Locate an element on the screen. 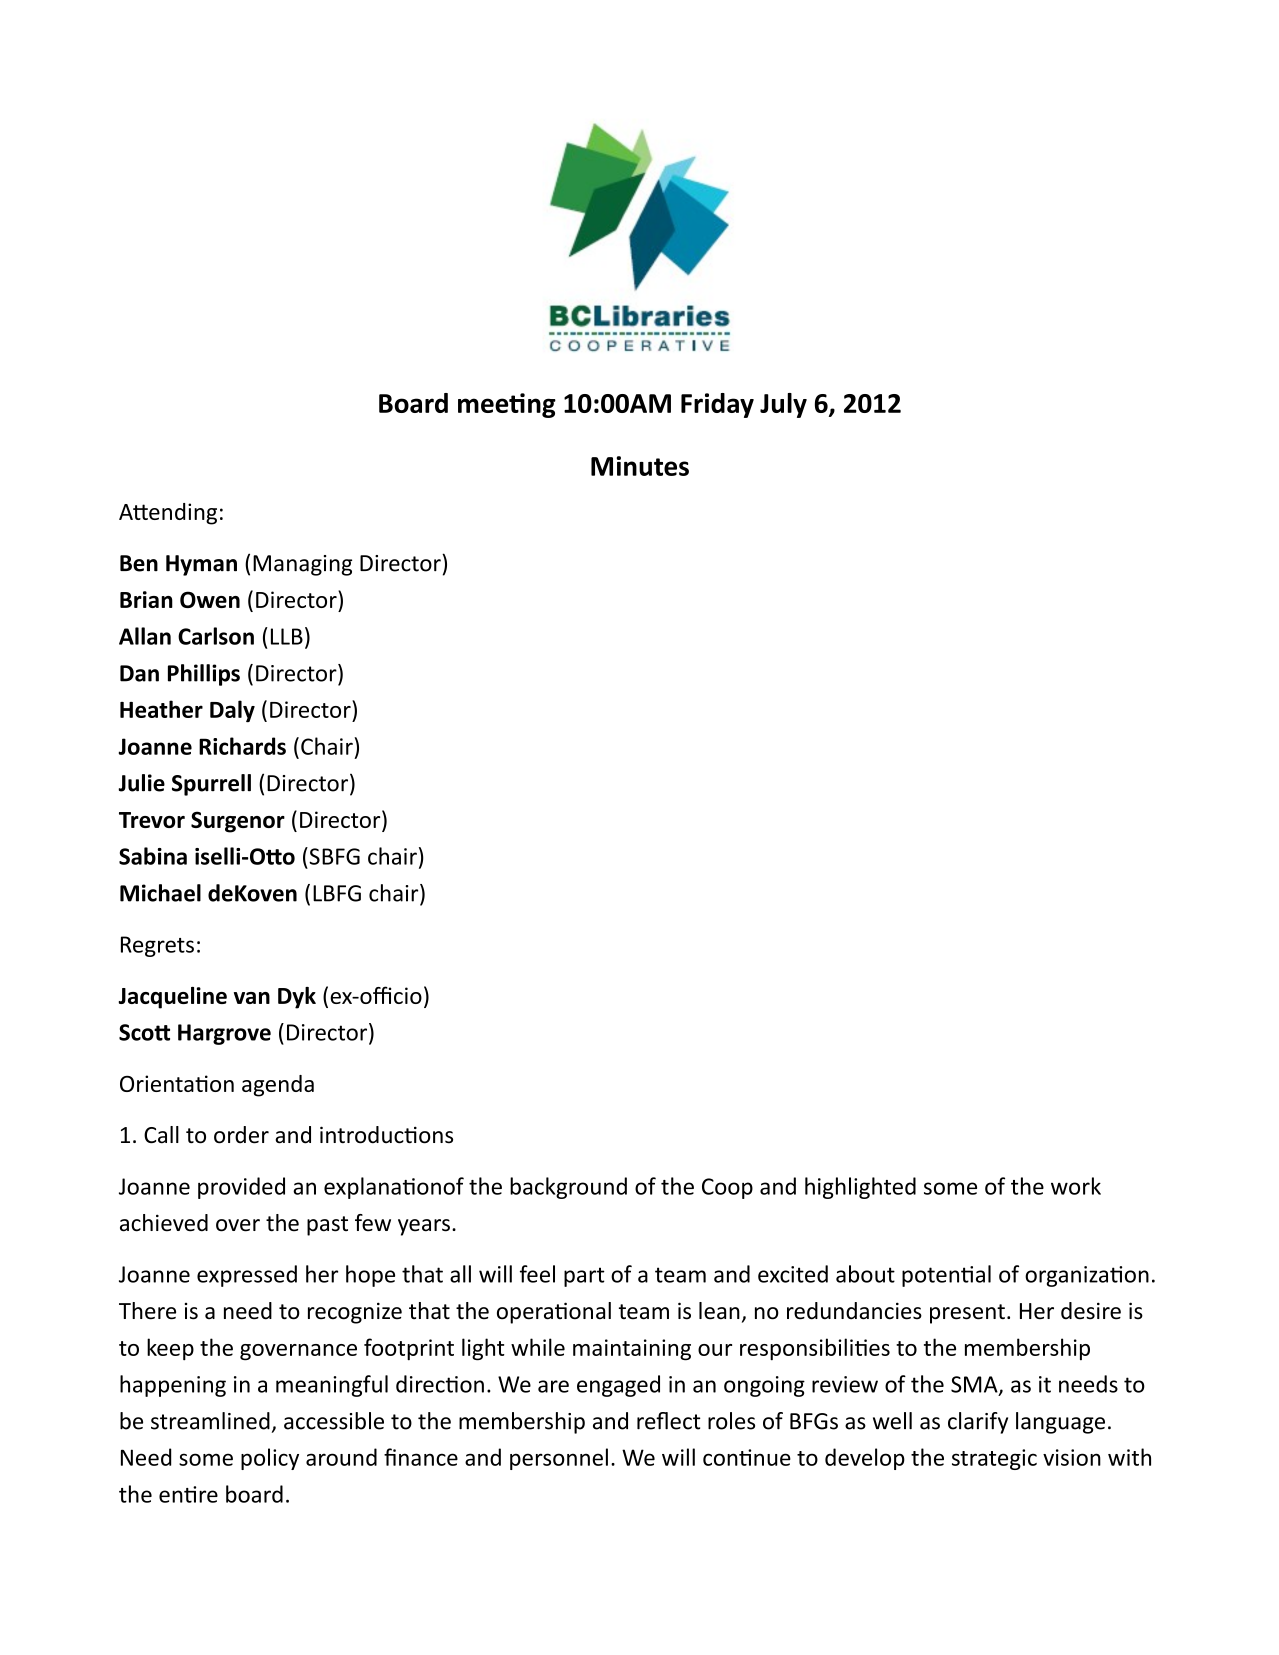  Attending is located at coordinates (168, 514).
